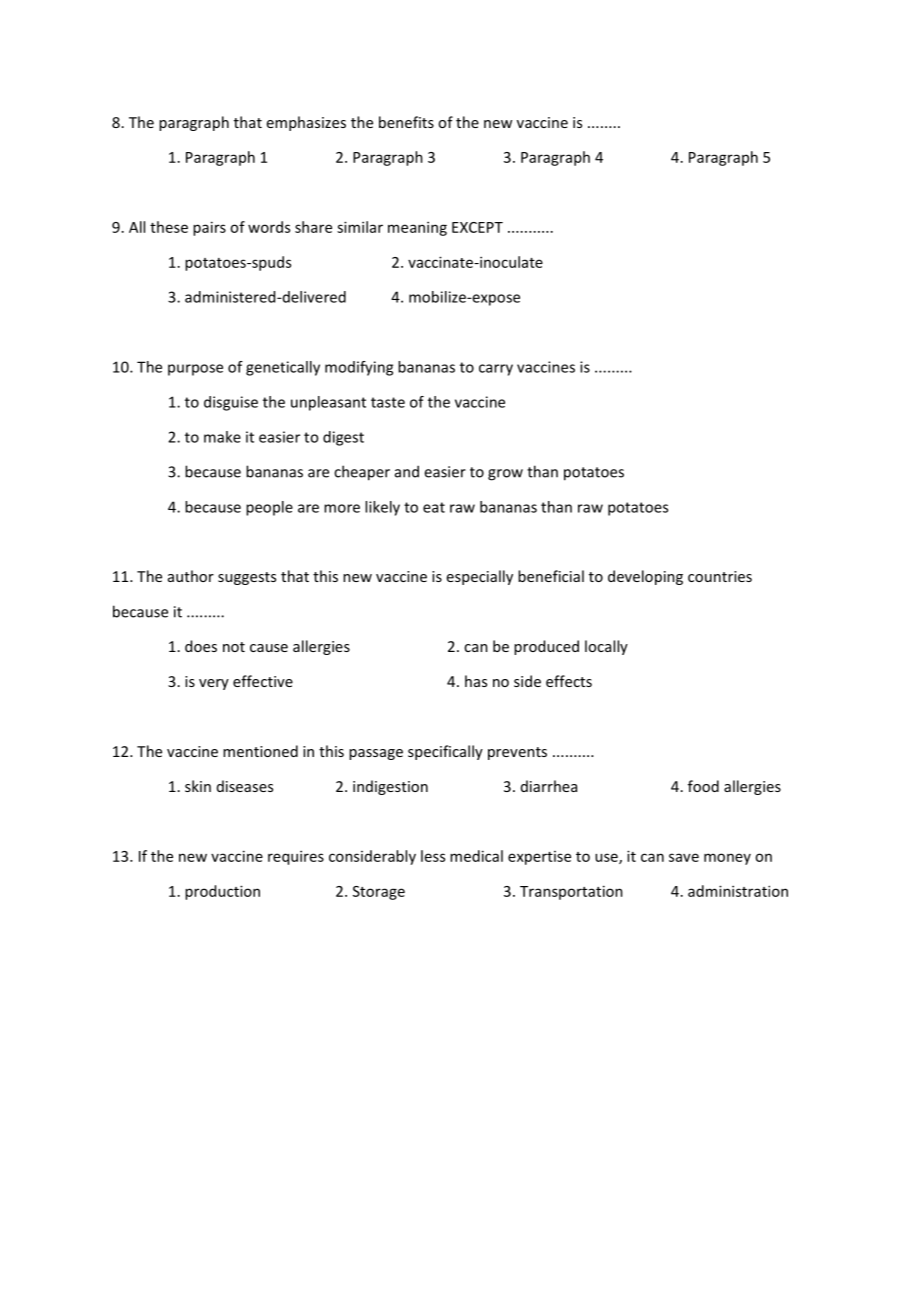 This screenshot has height=1308, width=924. What do you see at coordinates (222, 892) in the screenshot?
I see `production` at bounding box center [222, 892].
